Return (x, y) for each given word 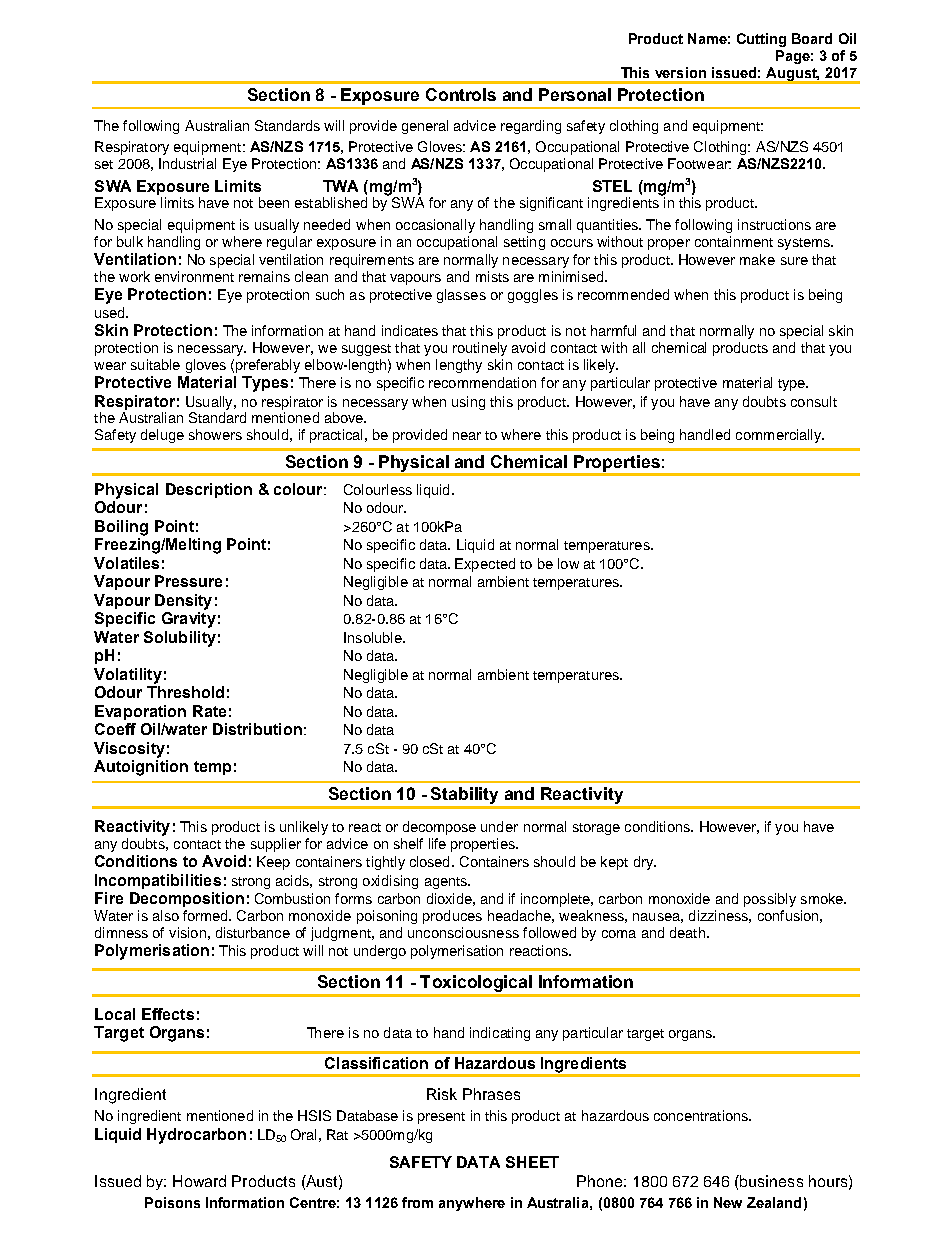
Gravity (189, 620)
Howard (199, 1181)
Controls (461, 94)
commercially (780, 436)
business (770, 1181)
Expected (485, 565)
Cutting (761, 40)
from (417, 1202)
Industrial (187, 163)
